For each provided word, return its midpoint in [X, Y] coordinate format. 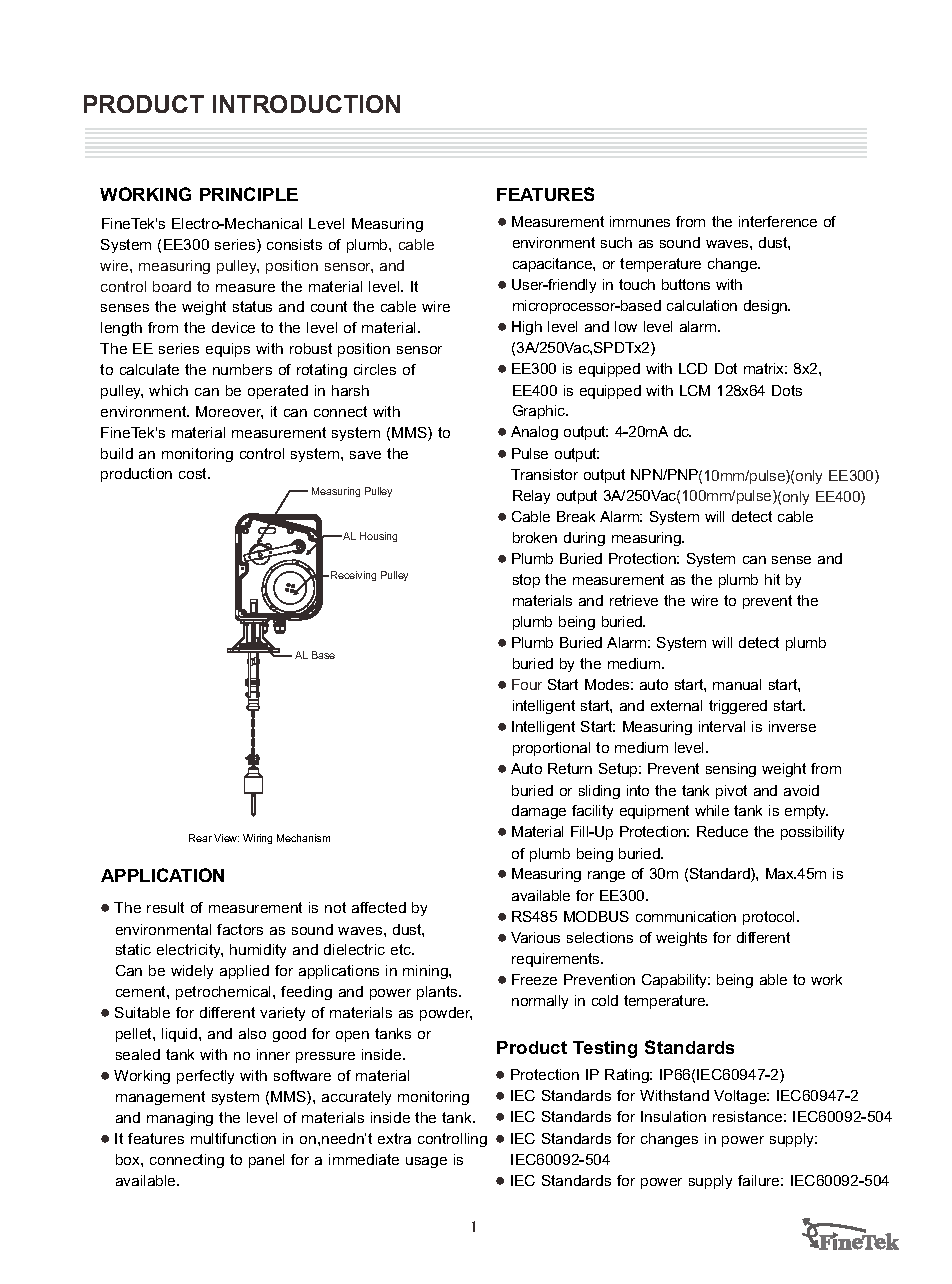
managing [180, 1119]
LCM [695, 390]
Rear [200, 838]
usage [426, 1162]
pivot [731, 792]
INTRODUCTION [306, 104]
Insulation [673, 1116]
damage [539, 812]
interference [778, 221]
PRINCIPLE [249, 194]
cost [194, 473]
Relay [531, 497]
